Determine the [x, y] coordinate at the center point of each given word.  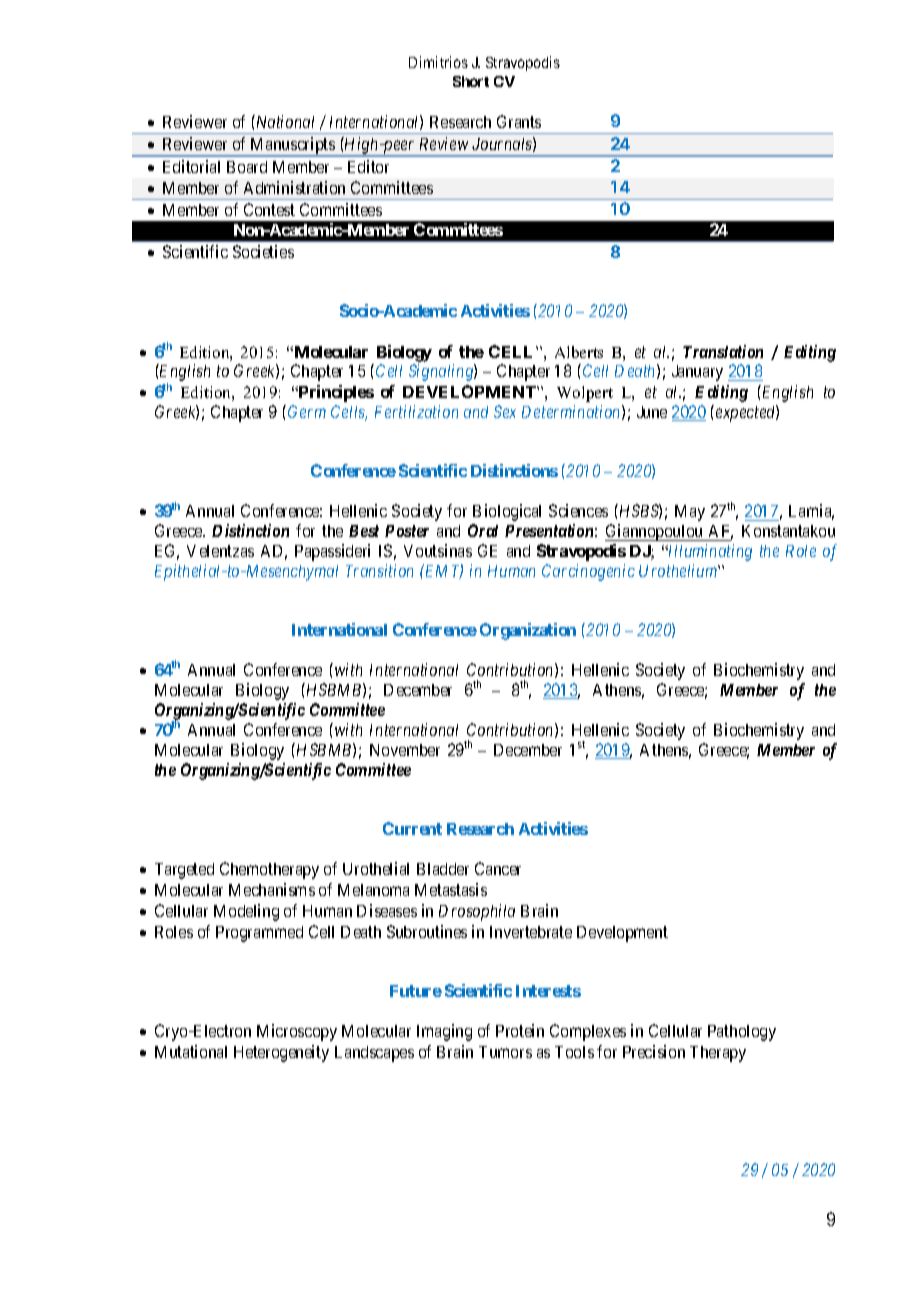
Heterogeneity [281, 1053]
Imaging [444, 1032]
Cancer [498, 868]
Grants [519, 121]
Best [364, 531]
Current [412, 828]
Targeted [184, 871]
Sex [505, 411]
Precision [654, 1051]
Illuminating [709, 552]
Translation [723, 351]
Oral [483, 530]
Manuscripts [292, 147]
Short [471, 81]
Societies [263, 251]
